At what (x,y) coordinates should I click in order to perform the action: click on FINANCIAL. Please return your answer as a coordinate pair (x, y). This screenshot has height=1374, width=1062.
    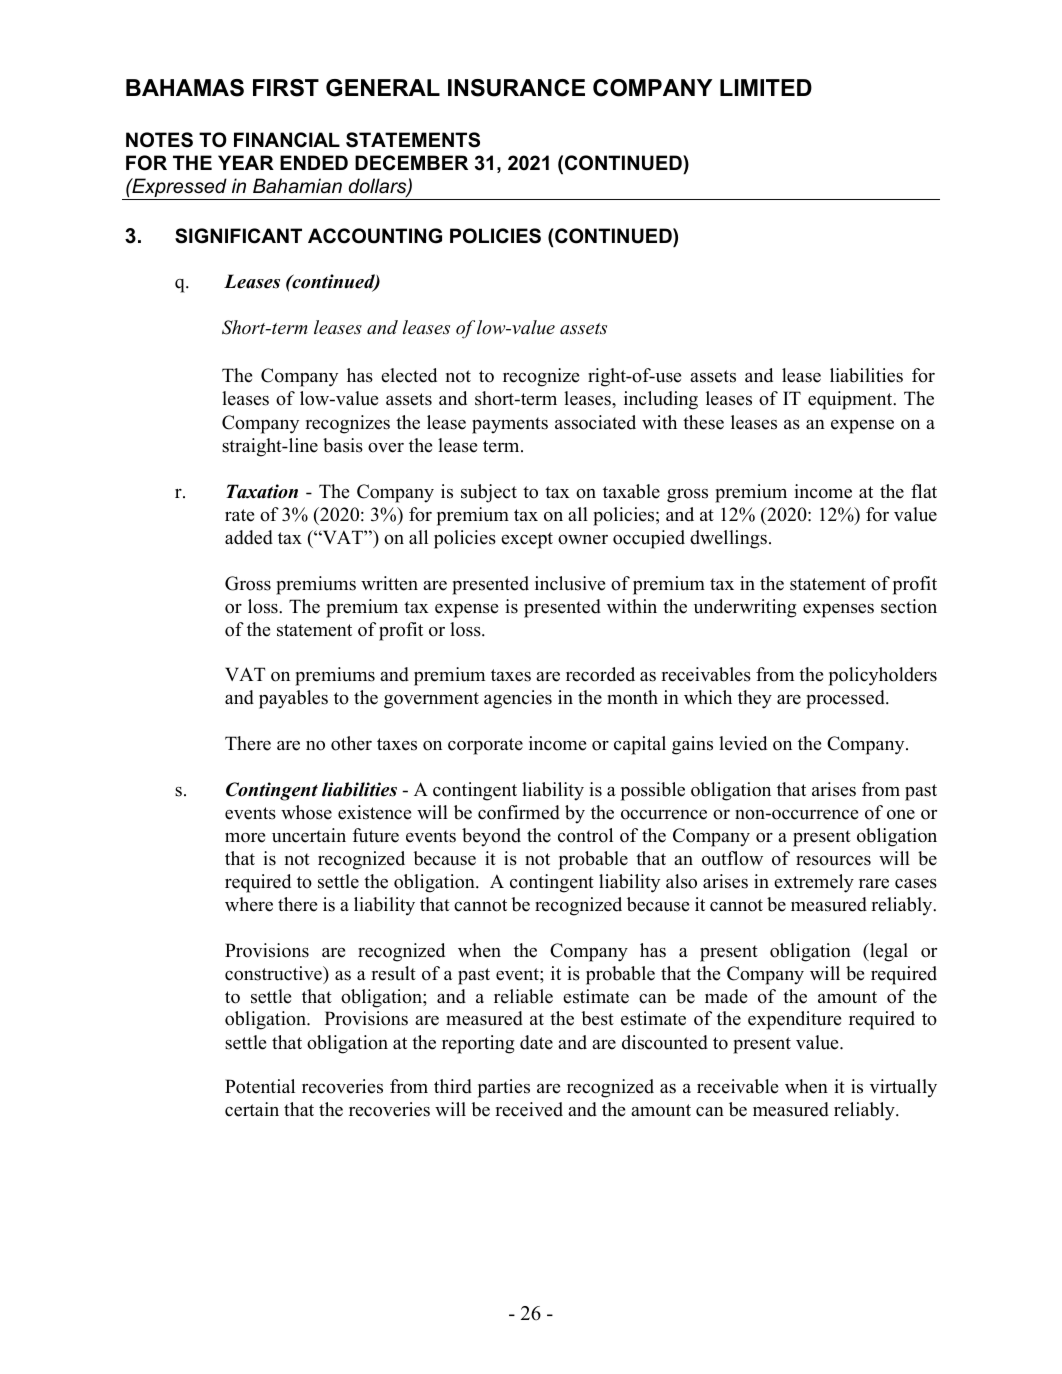
    Looking at the image, I should click on (287, 140).
